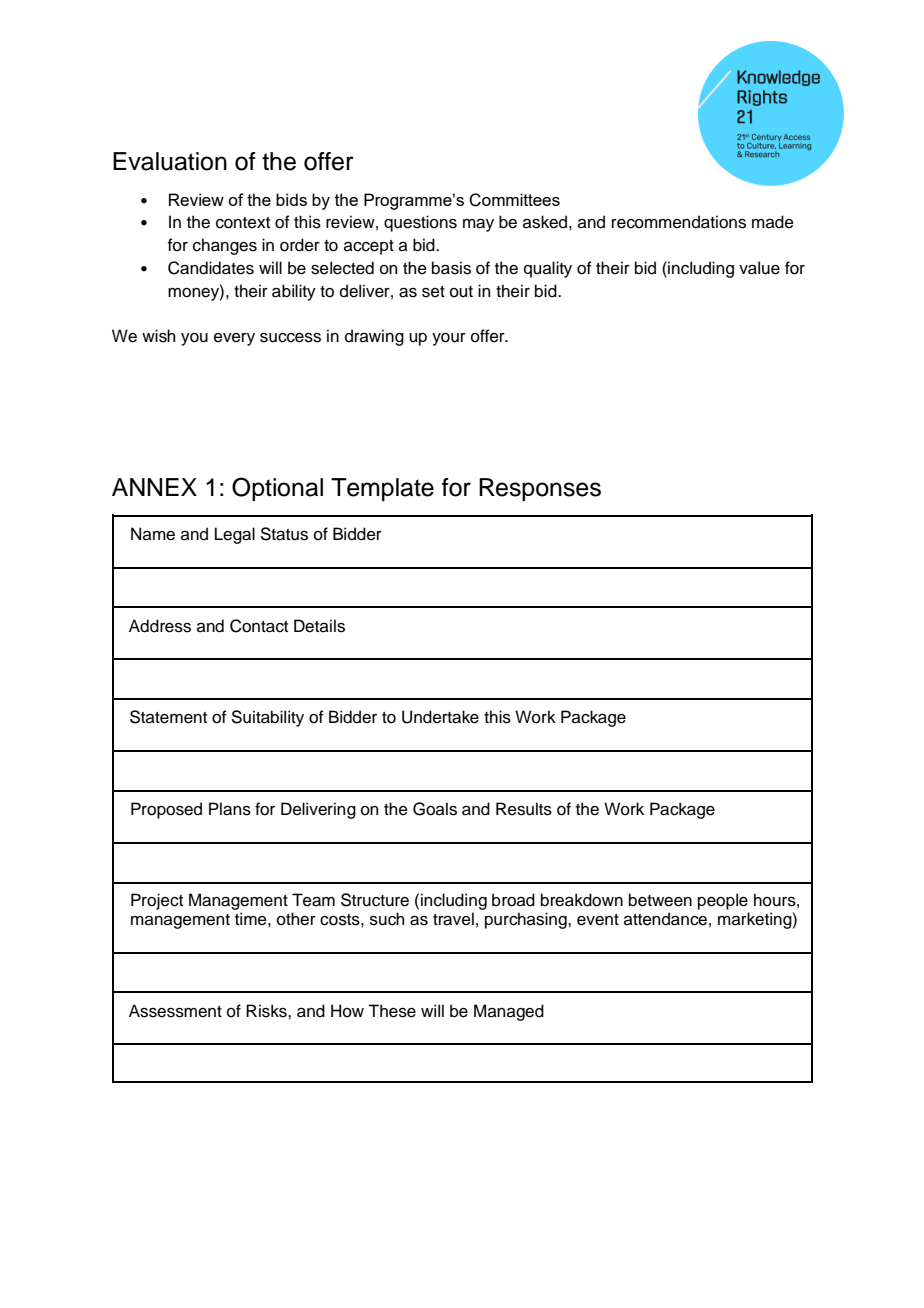 The height and width of the screenshot is (1308, 924). I want to click on Goals, so click(435, 809).
